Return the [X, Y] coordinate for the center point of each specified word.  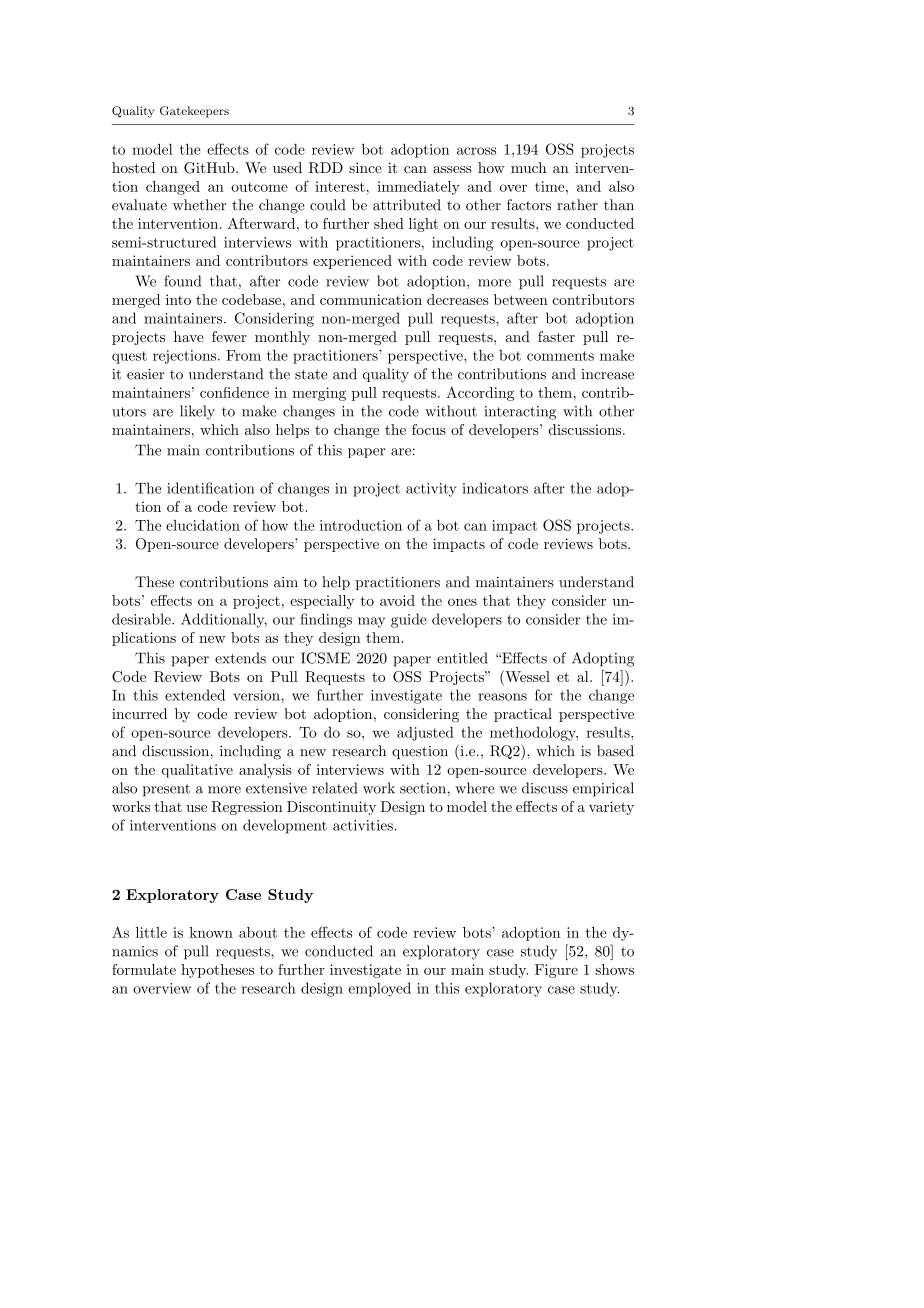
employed [380, 989]
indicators [495, 488]
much [528, 167]
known [211, 932]
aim [286, 582]
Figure [556, 971]
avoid [397, 600]
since [365, 167]
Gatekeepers [194, 112]
